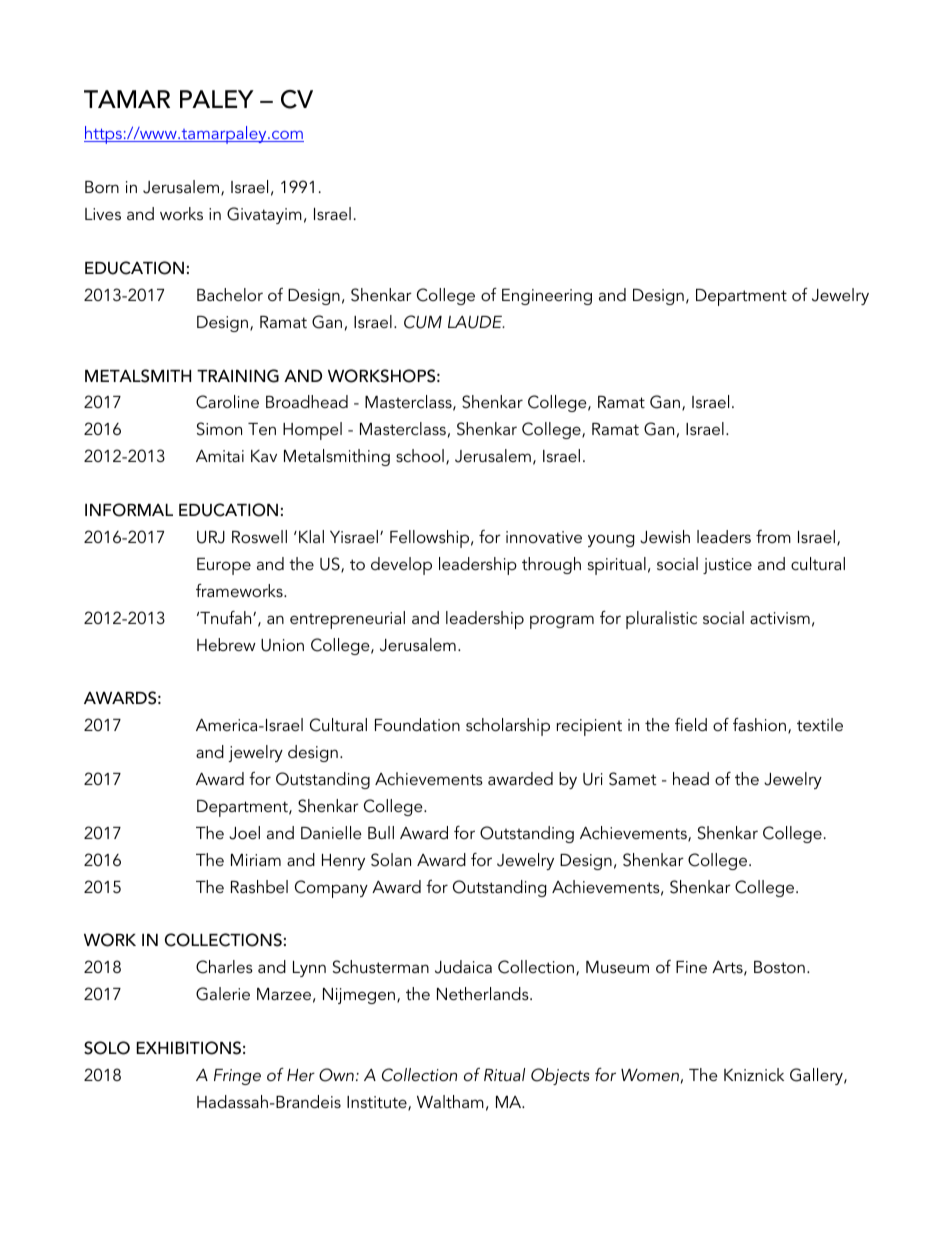 This document has width=952, height=1233. I want to click on from, so click(773, 536).
